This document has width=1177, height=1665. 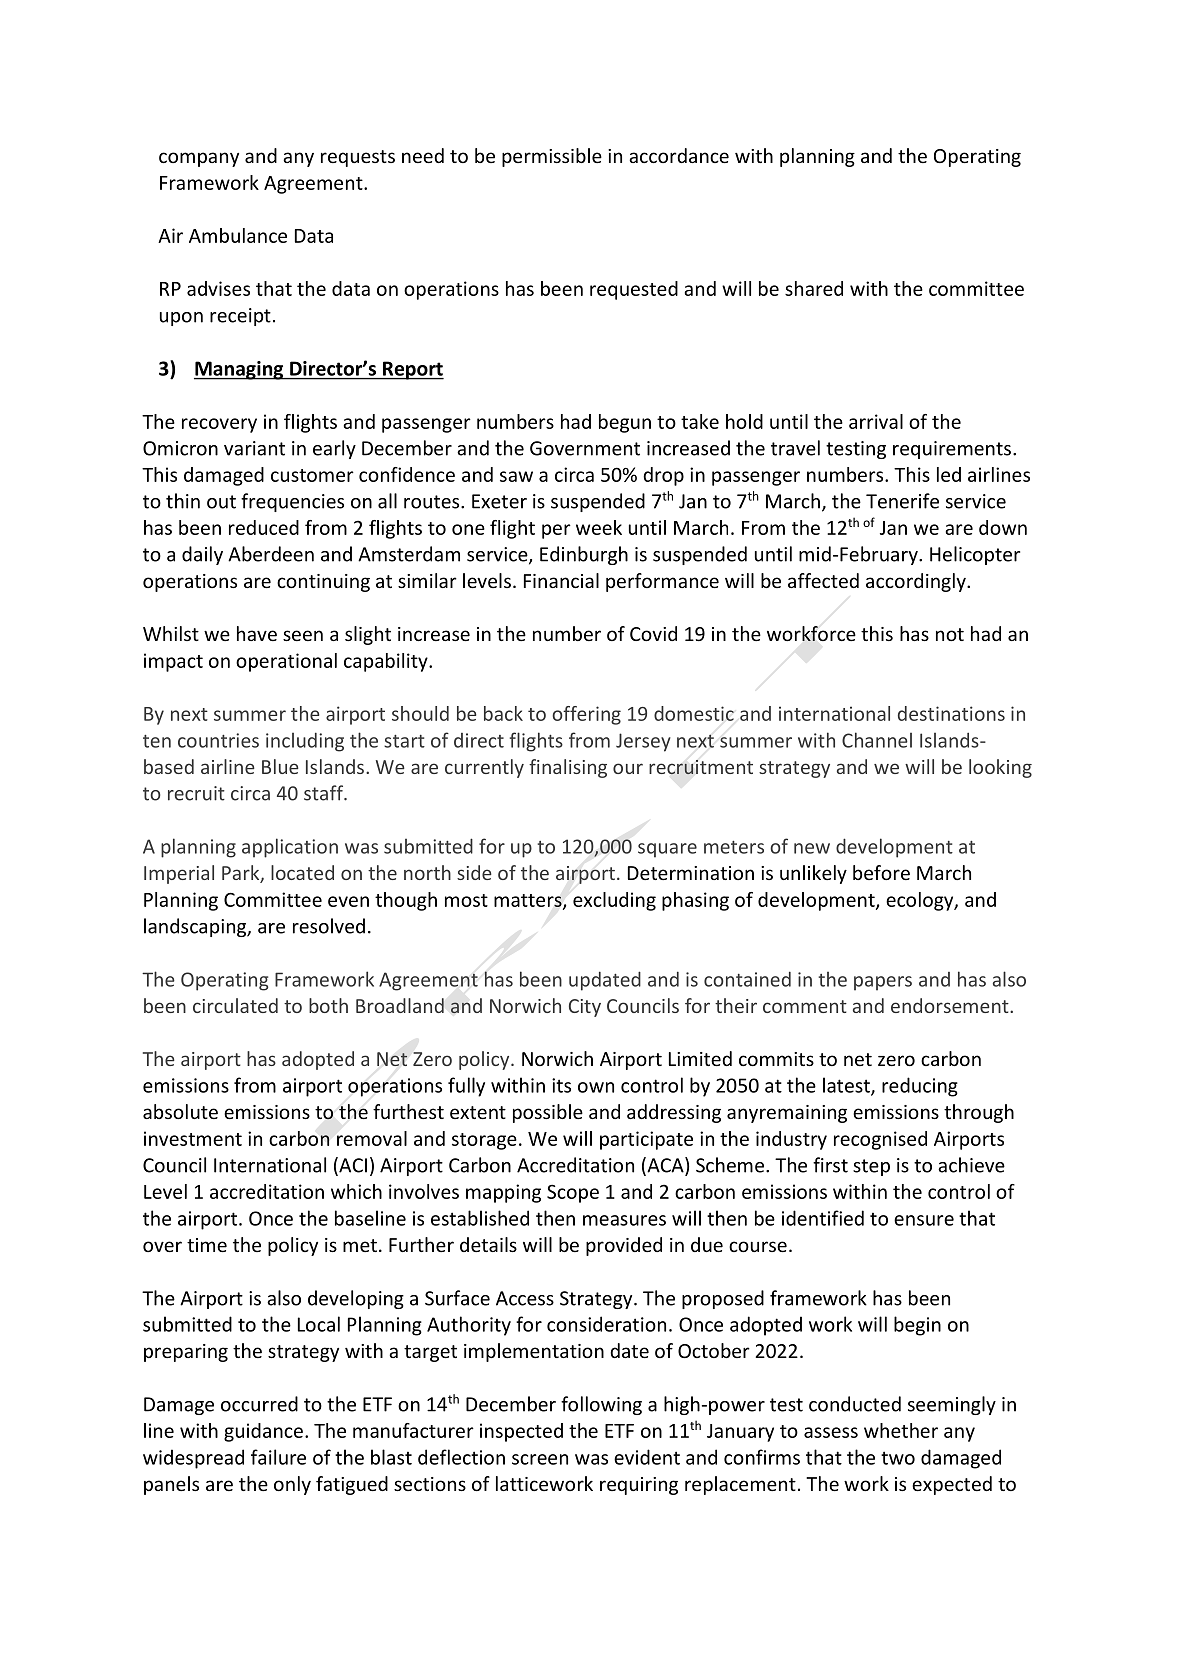 What do you see at coordinates (814, 288) in the document?
I see `shared` at bounding box center [814, 288].
